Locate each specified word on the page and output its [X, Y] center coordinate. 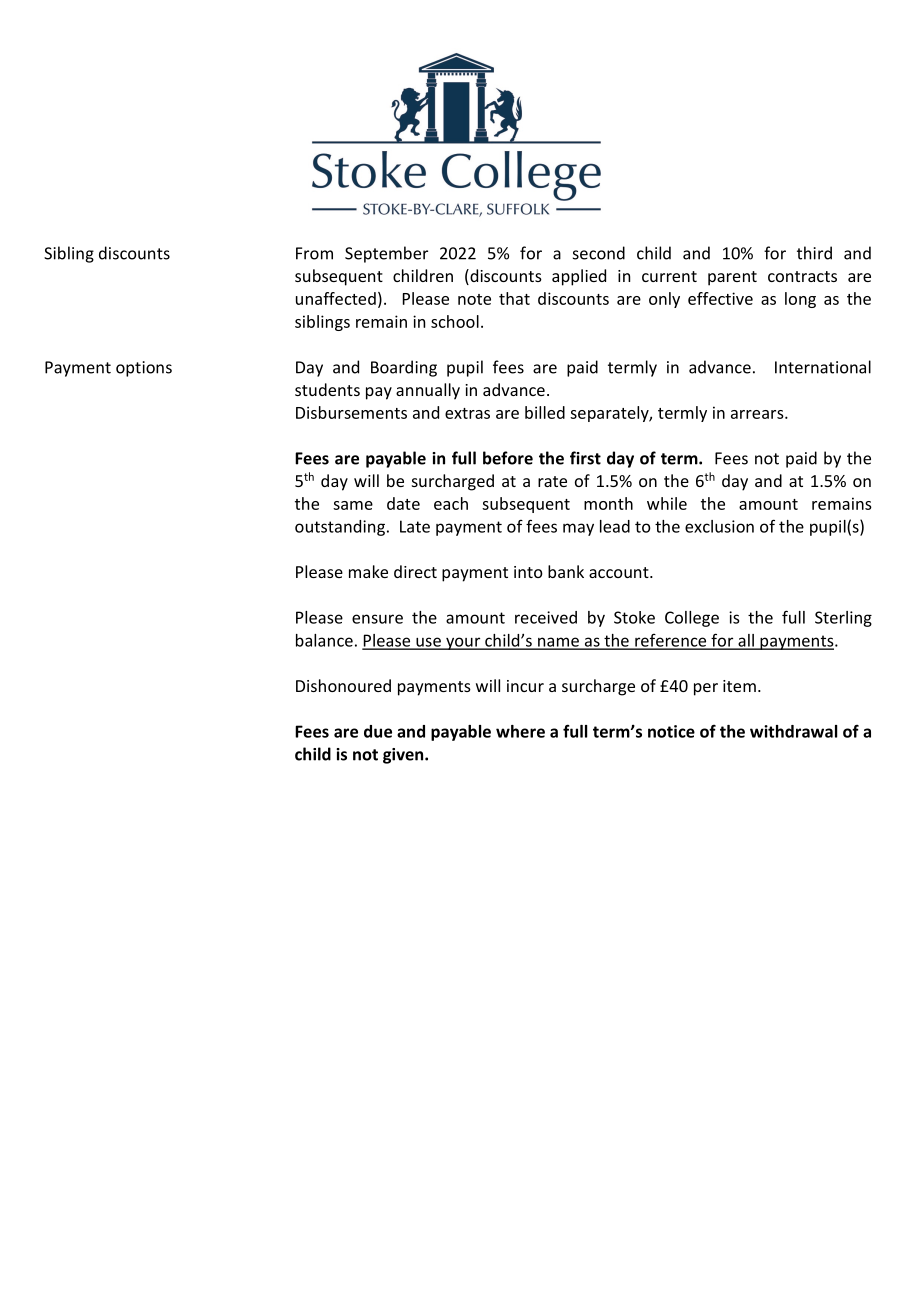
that [514, 298]
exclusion [719, 526]
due [378, 731]
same [353, 505]
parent [732, 278]
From [314, 253]
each [451, 503]
